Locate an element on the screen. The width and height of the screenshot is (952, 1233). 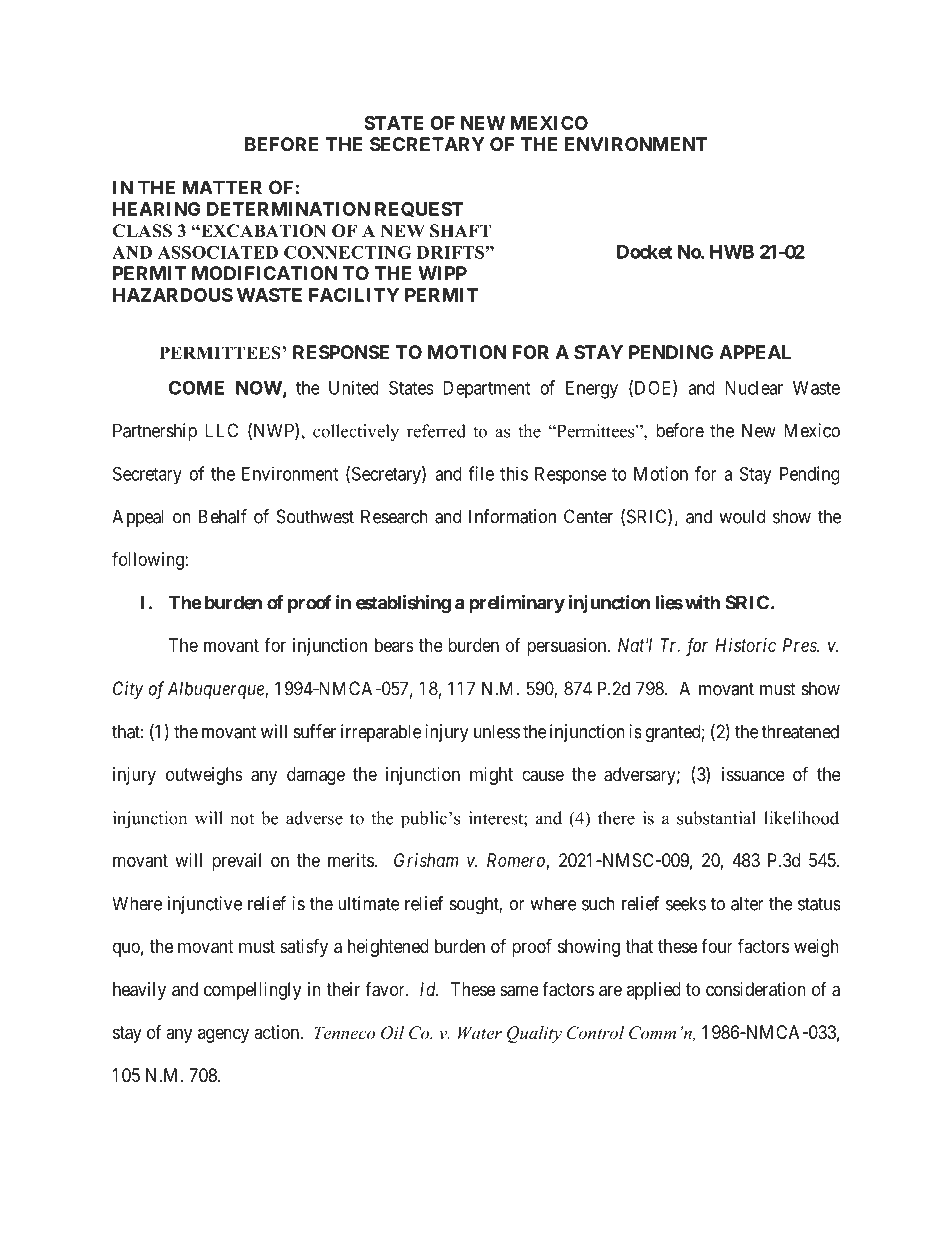
following is located at coordinates (149, 560).
